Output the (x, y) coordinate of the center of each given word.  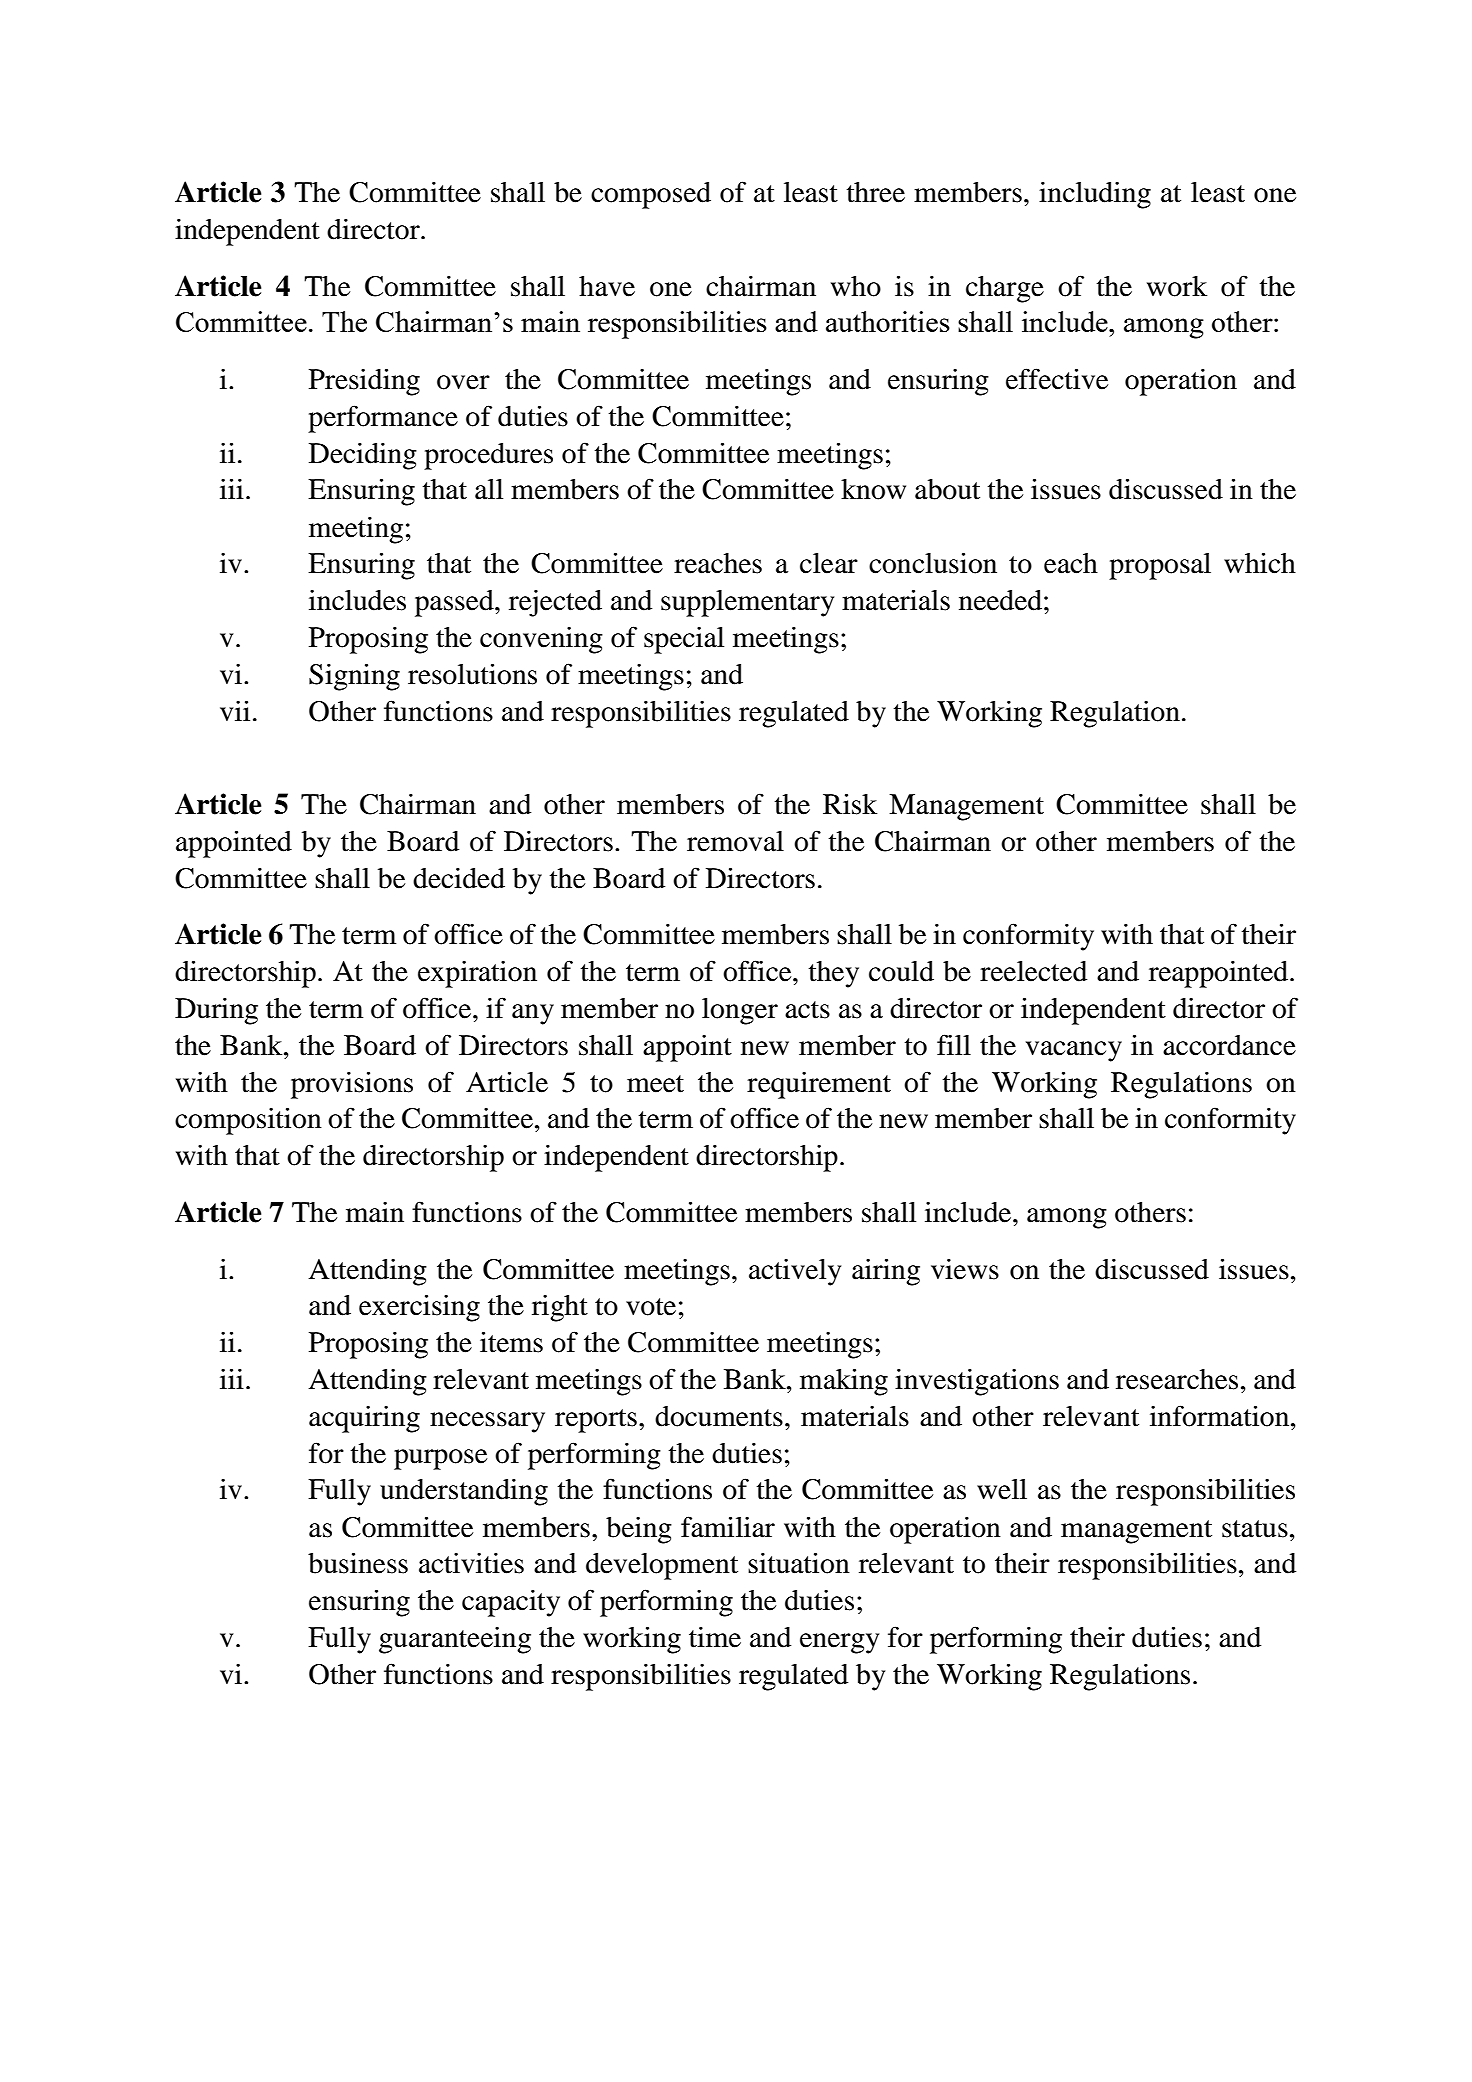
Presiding (364, 382)
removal (735, 841)
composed (651, 195)
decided (459, 878)
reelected (1033, 971)
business (358, 1563)
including (1095, 195)
